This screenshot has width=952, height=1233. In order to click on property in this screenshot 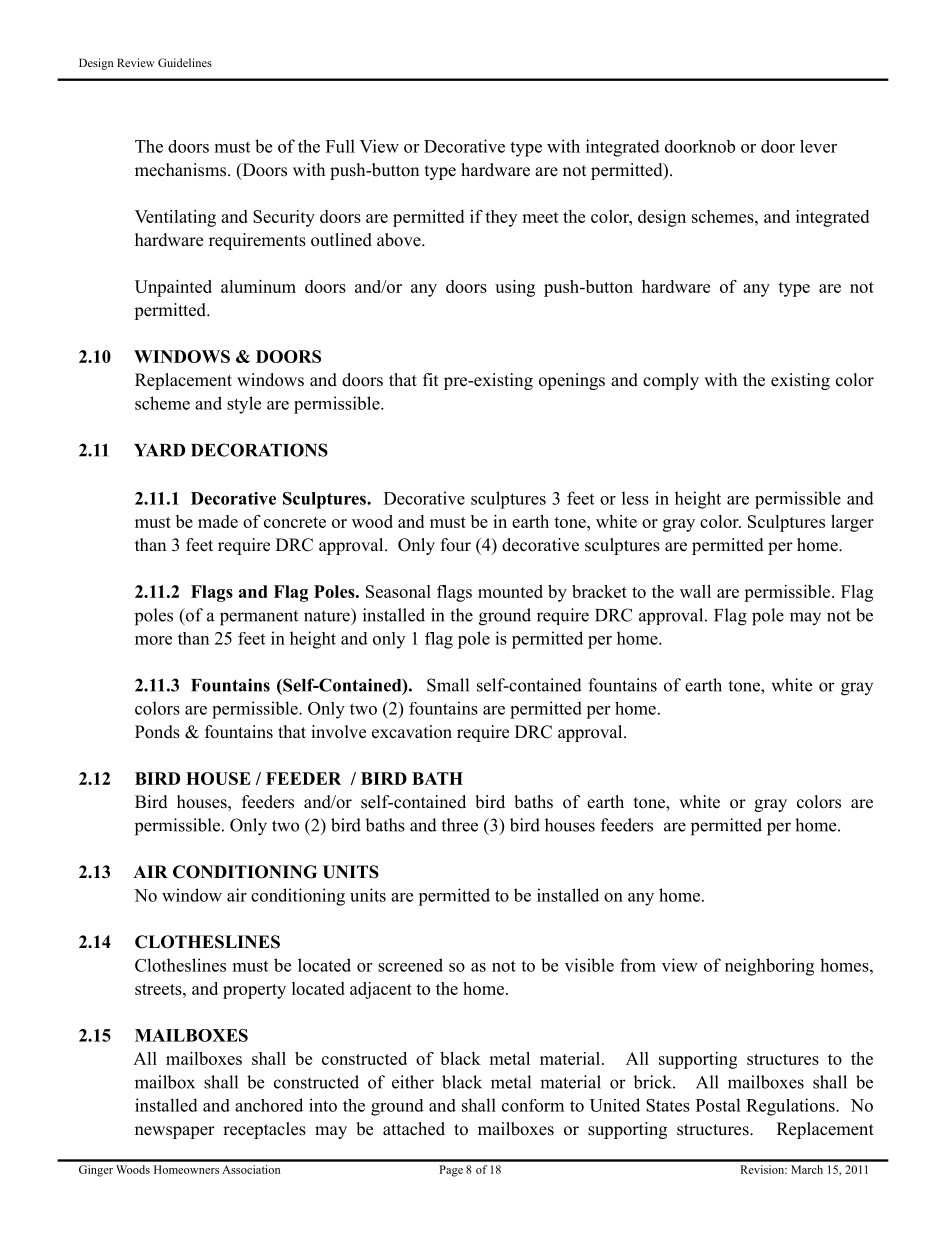, I will do `click(254, 991)`.
